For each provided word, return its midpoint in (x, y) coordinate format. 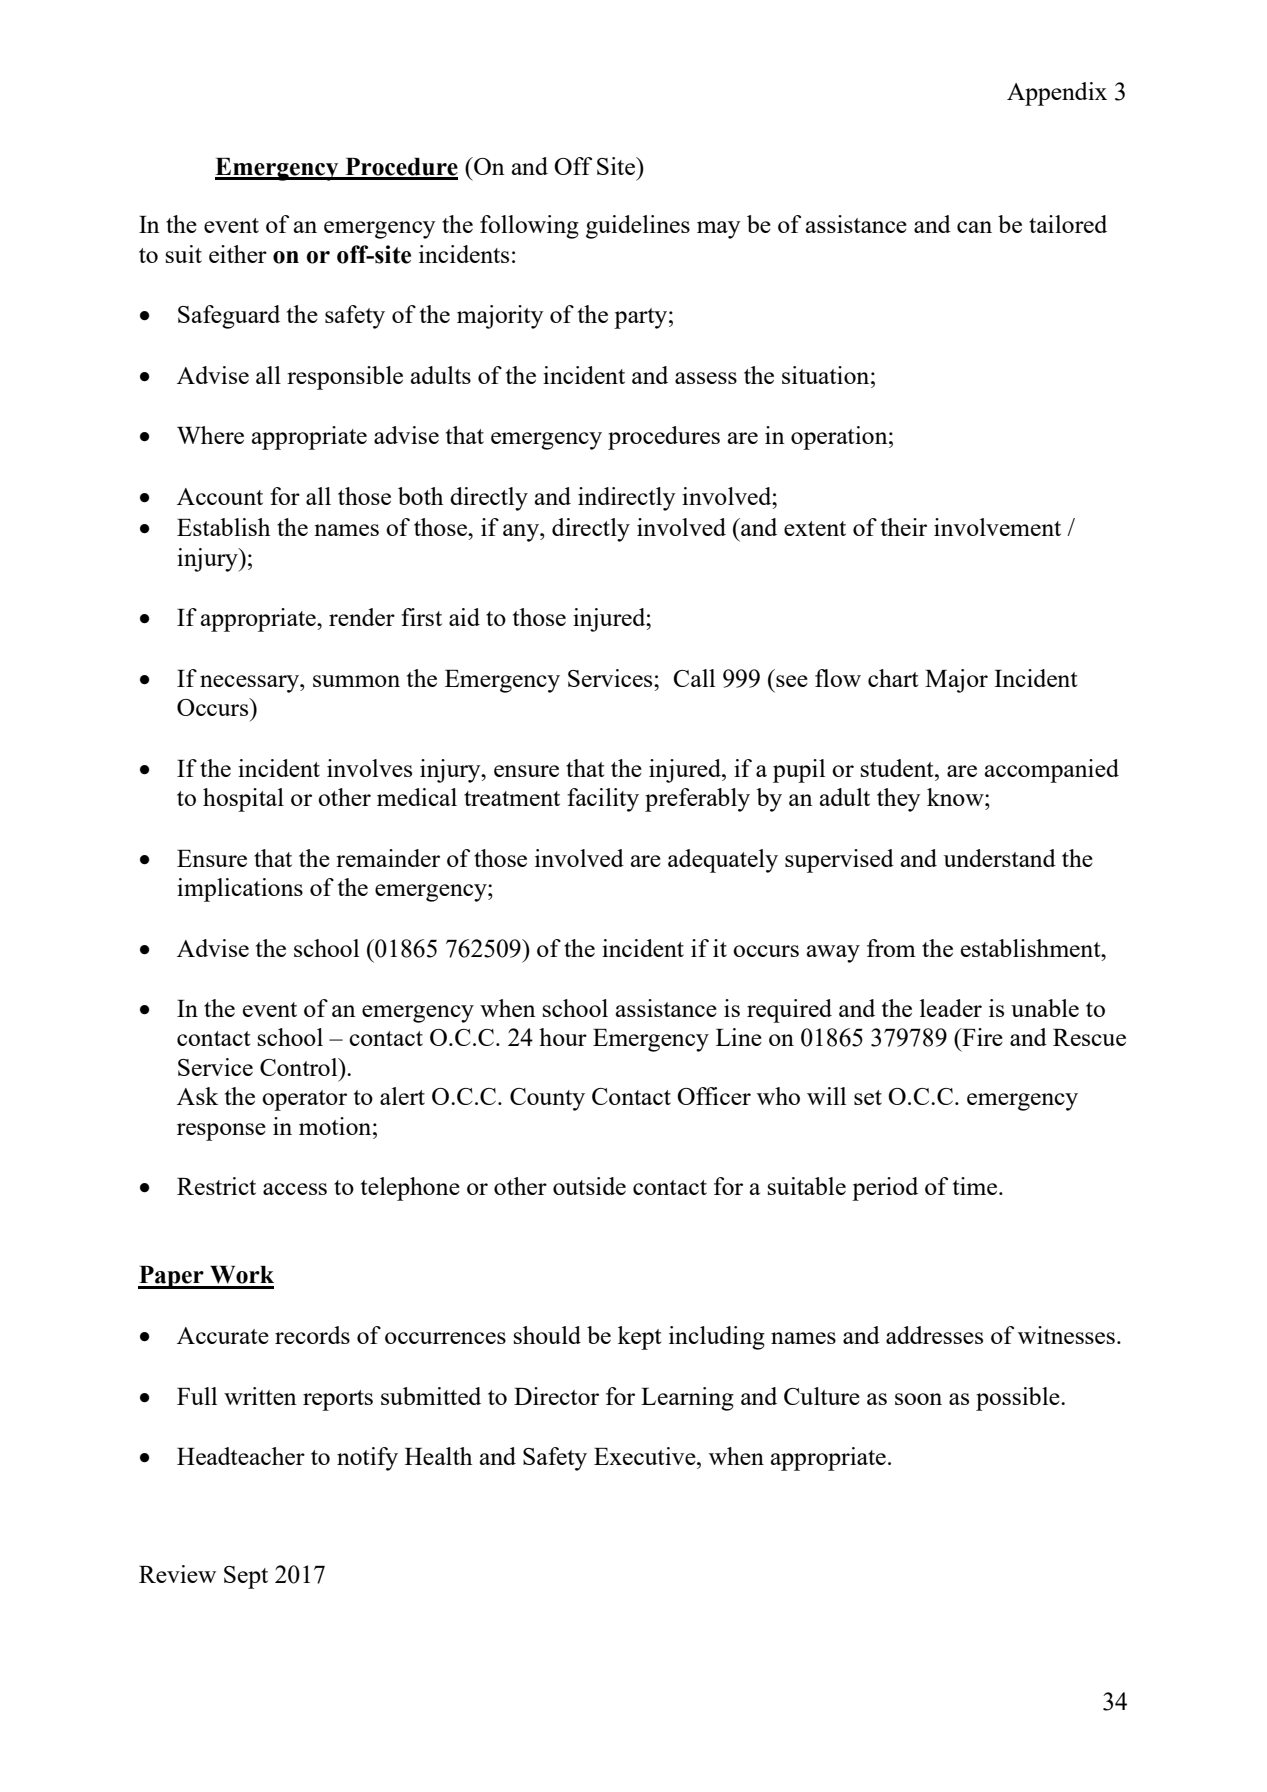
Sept (246, 1577)
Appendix (1057, 94)
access (295, 1189)
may (719, 230)
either (238, 254)
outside (589, 1186)
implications (240, 890)
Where (210, 435)
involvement (997, 527)
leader (951, 1008)
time (976, 1186)
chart (893, 678)
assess (706, 378)
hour (563, 1037)
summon (356, 681)
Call (694, 678)
